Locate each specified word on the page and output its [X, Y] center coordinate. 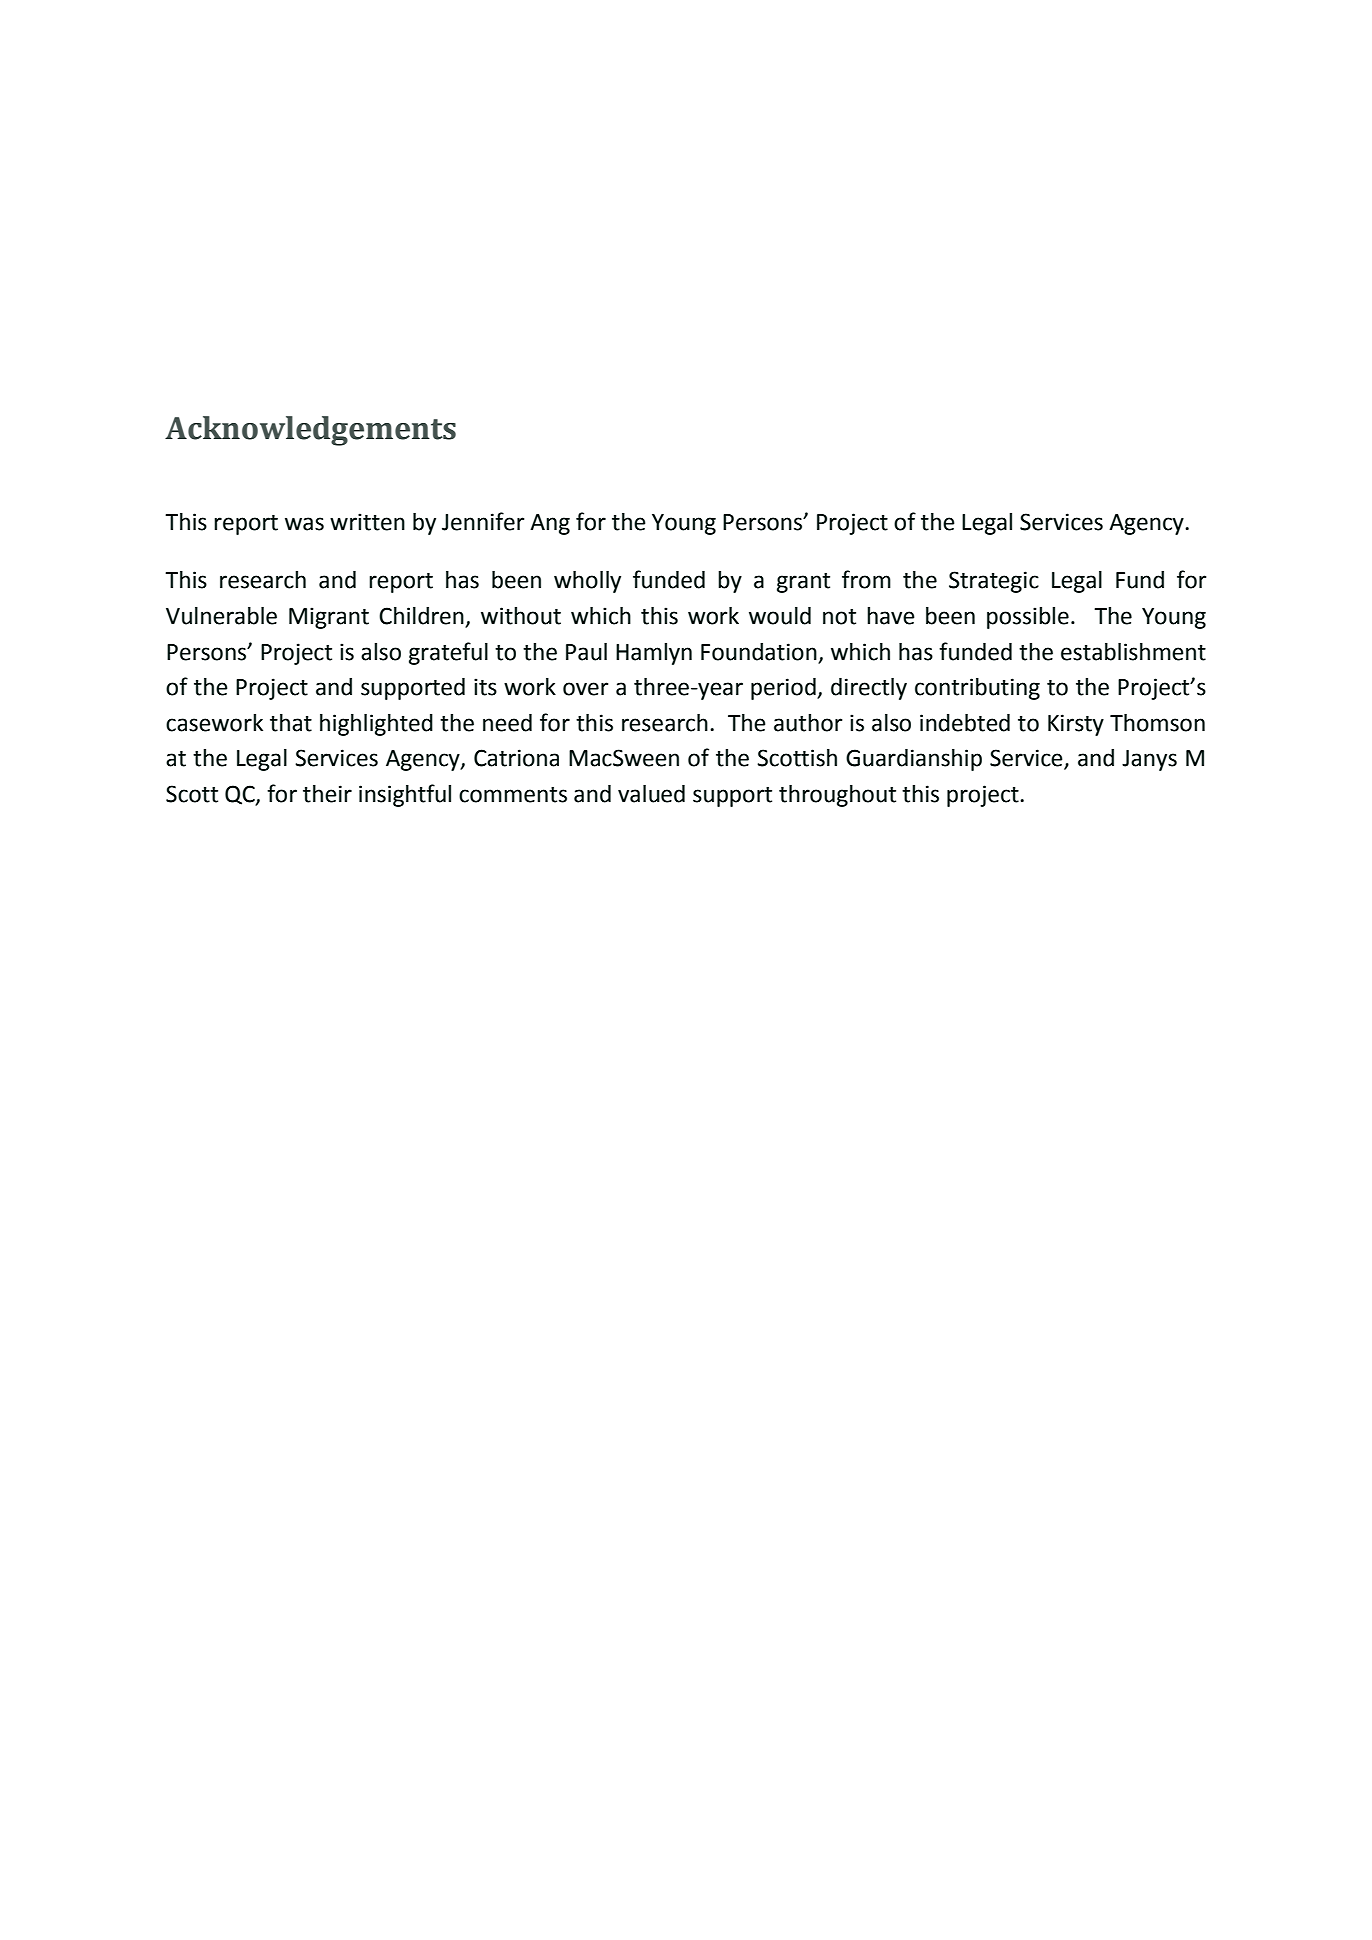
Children [422, 617]
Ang [550, 524]
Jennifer [483, 521]
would [780, 616]
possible [1028, 618]
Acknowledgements [310, 431]
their [327, 794]
